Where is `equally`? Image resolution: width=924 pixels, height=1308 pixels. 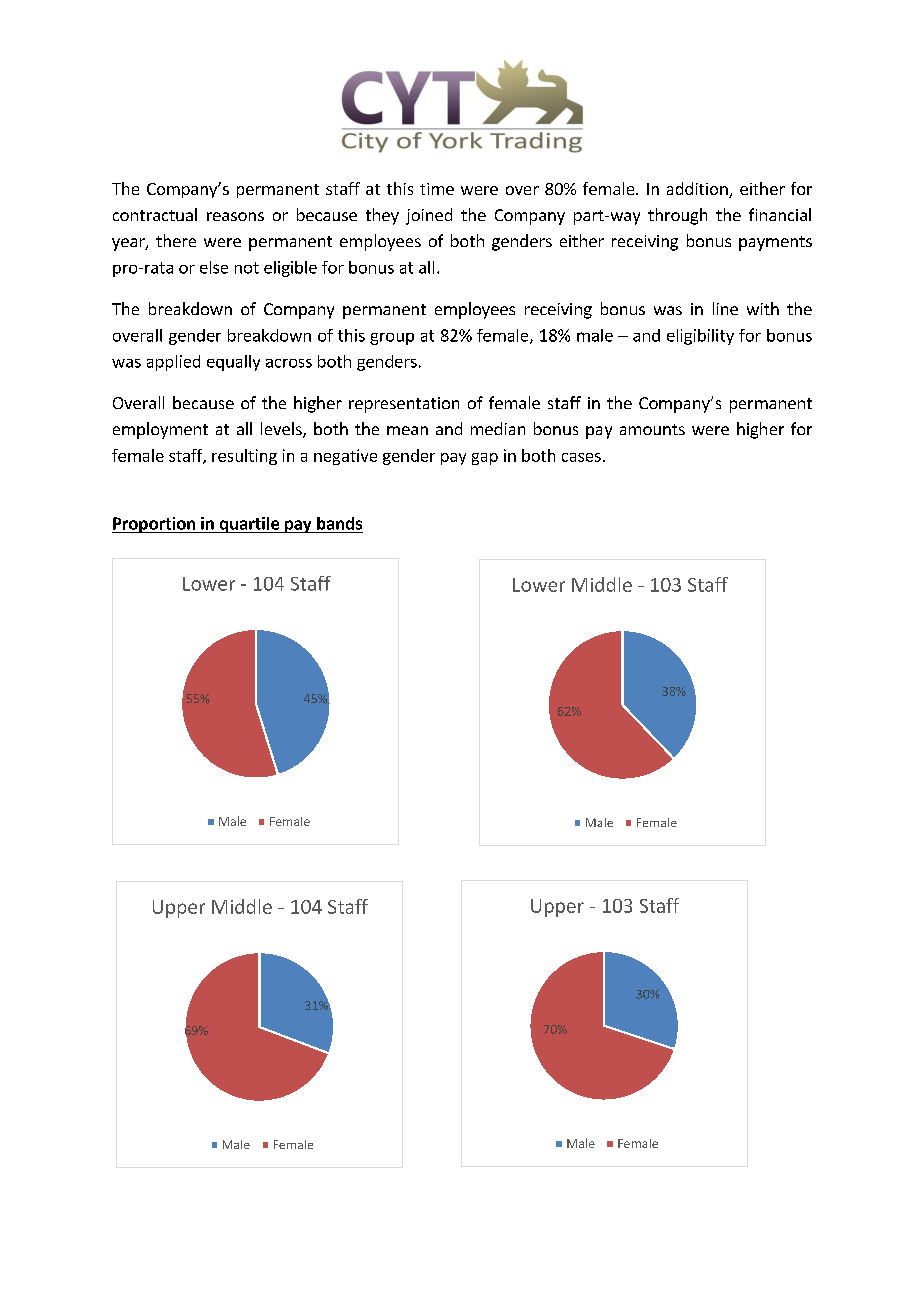
equally is located at coordinates (233, 363).
